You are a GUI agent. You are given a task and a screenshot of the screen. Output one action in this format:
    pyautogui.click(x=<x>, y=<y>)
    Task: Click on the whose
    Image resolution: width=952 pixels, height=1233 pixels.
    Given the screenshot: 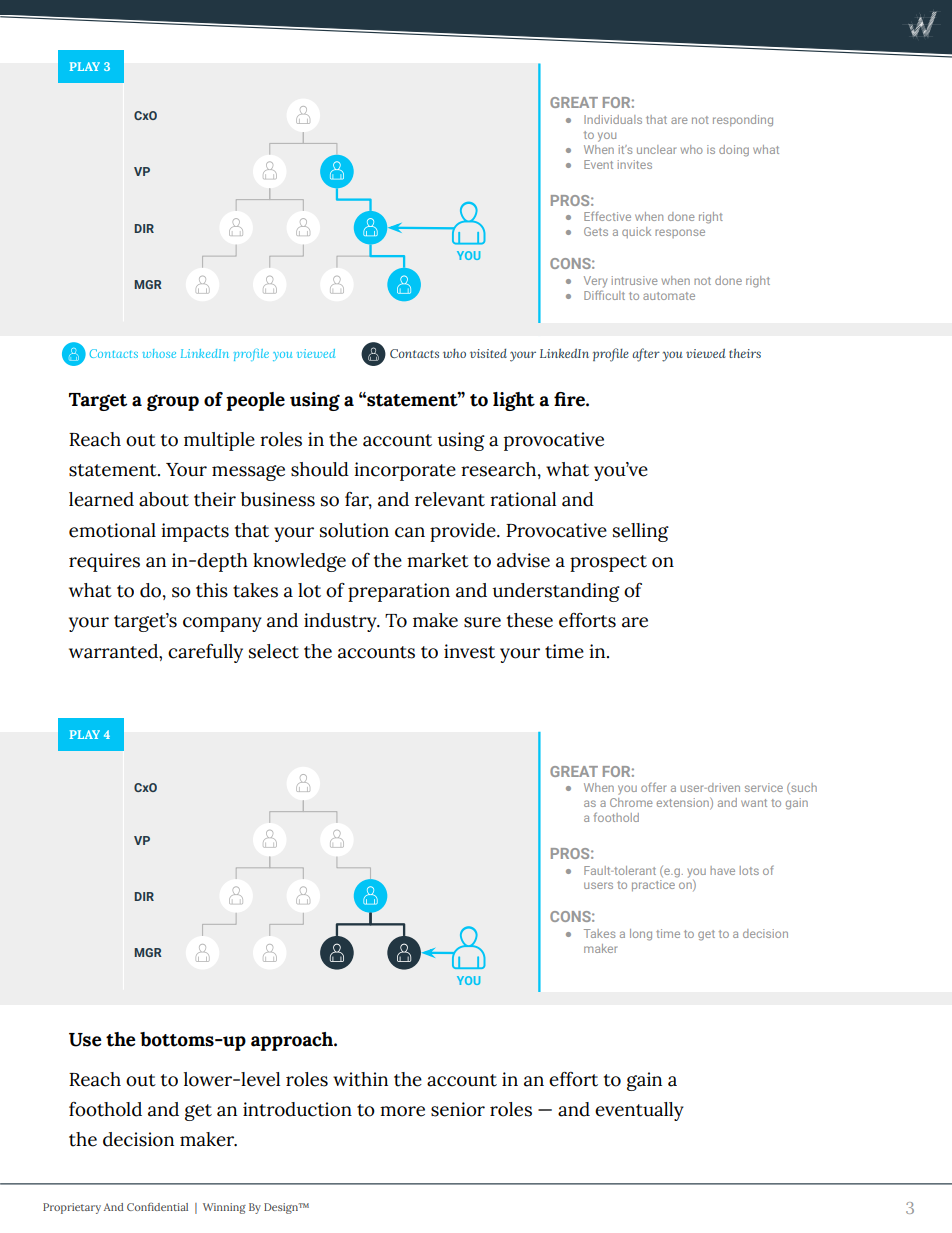 What is the action you would take?
    pyautogui.click(x=159, y=353)
